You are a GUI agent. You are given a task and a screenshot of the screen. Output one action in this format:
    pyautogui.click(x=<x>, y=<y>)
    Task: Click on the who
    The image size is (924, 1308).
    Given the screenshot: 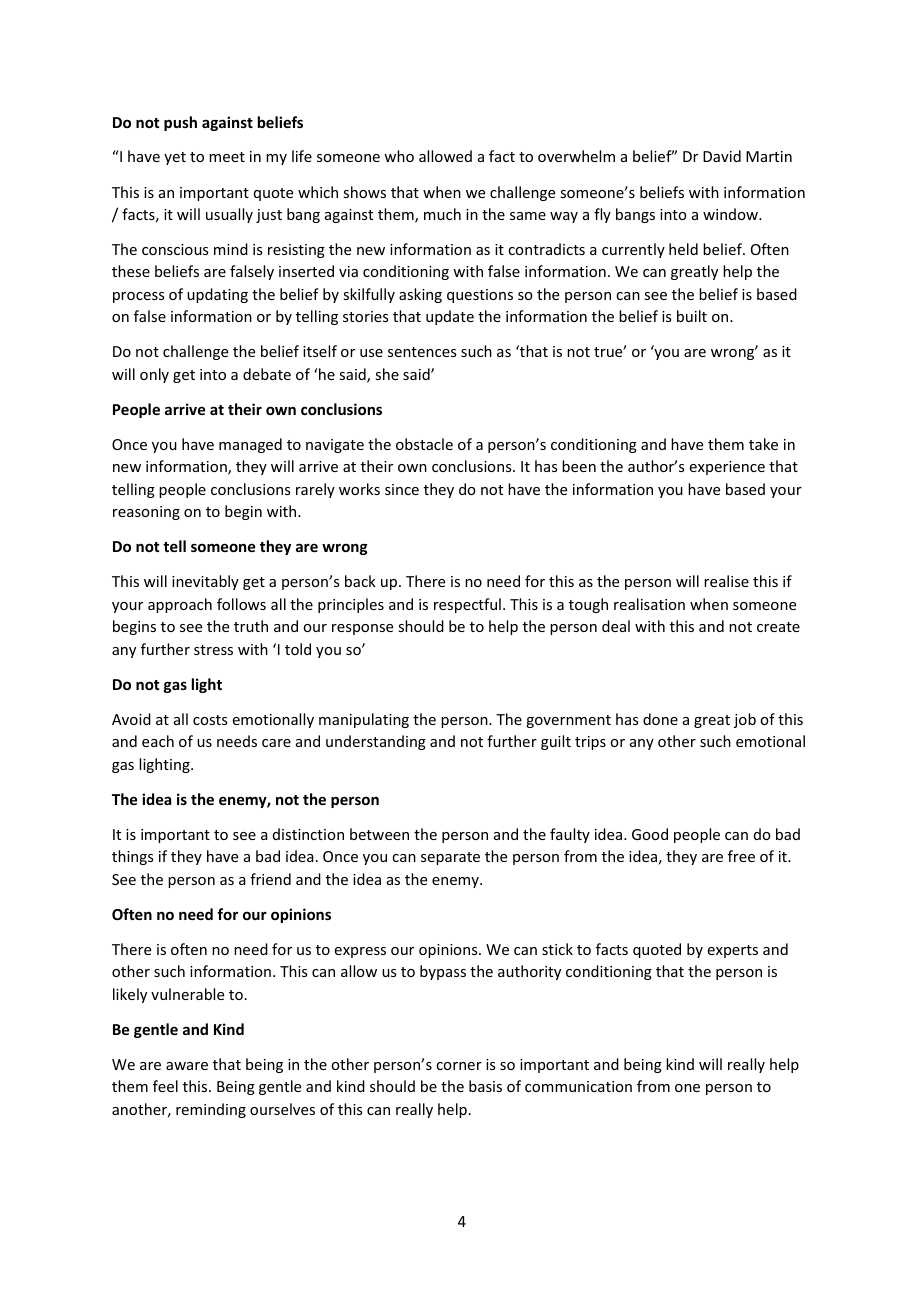 What is the action you would take?
    pyautogui.click(x=399, y=156)
